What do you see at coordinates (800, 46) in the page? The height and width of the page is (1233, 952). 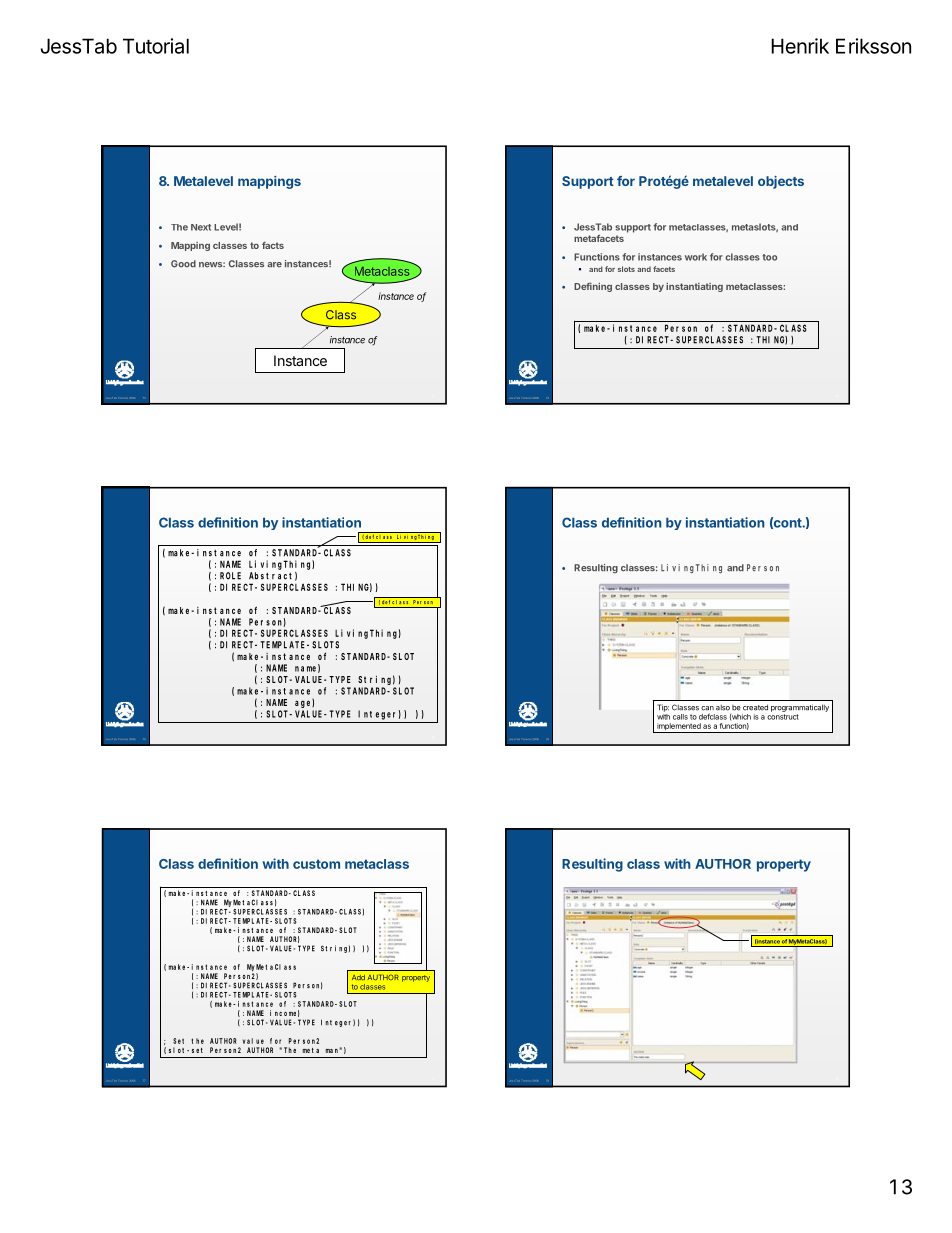 I see `Henrik` at bounding box center [800, 46].
